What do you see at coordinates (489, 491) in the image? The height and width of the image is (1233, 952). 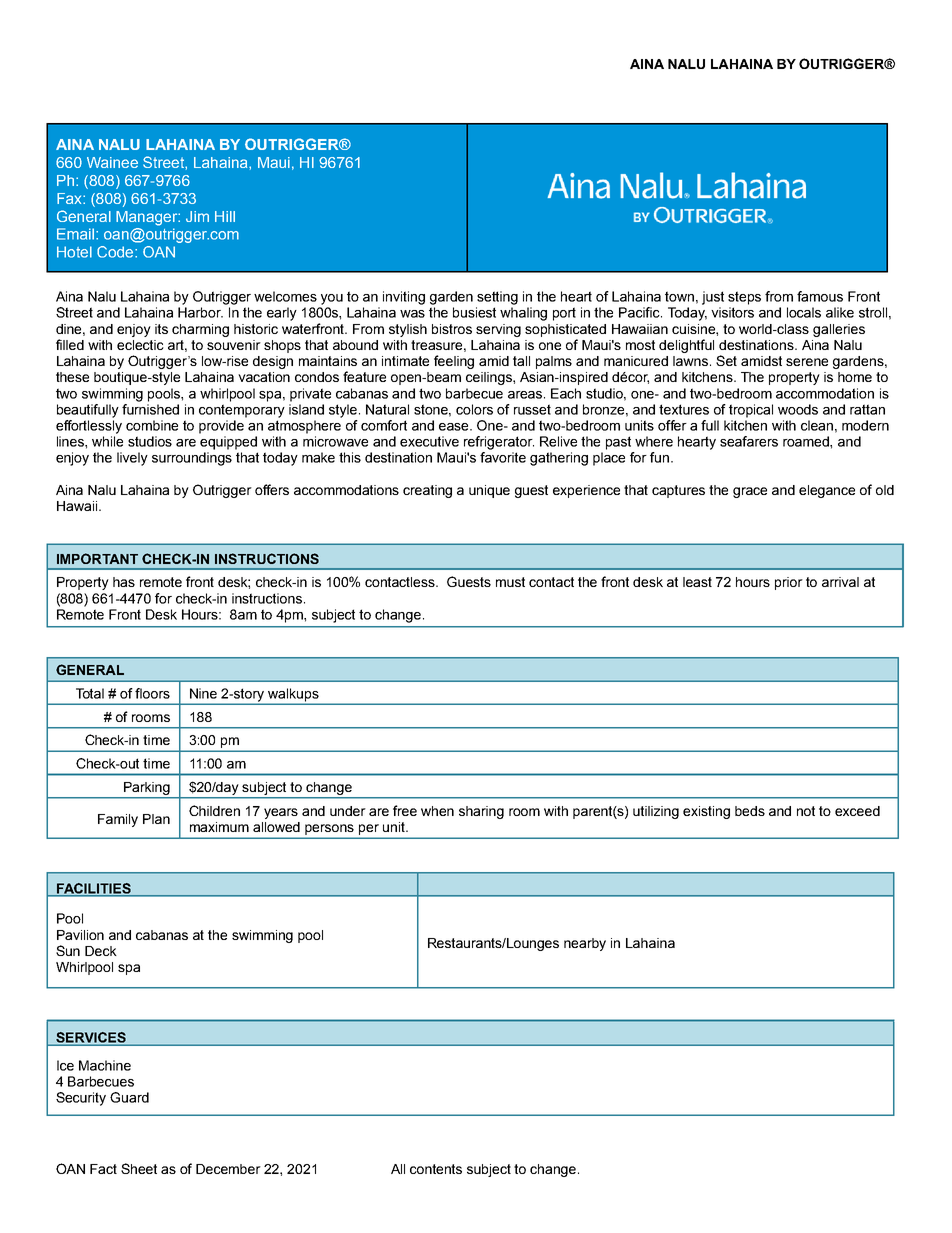 I see `unique` at bounding box center [489, 491].
